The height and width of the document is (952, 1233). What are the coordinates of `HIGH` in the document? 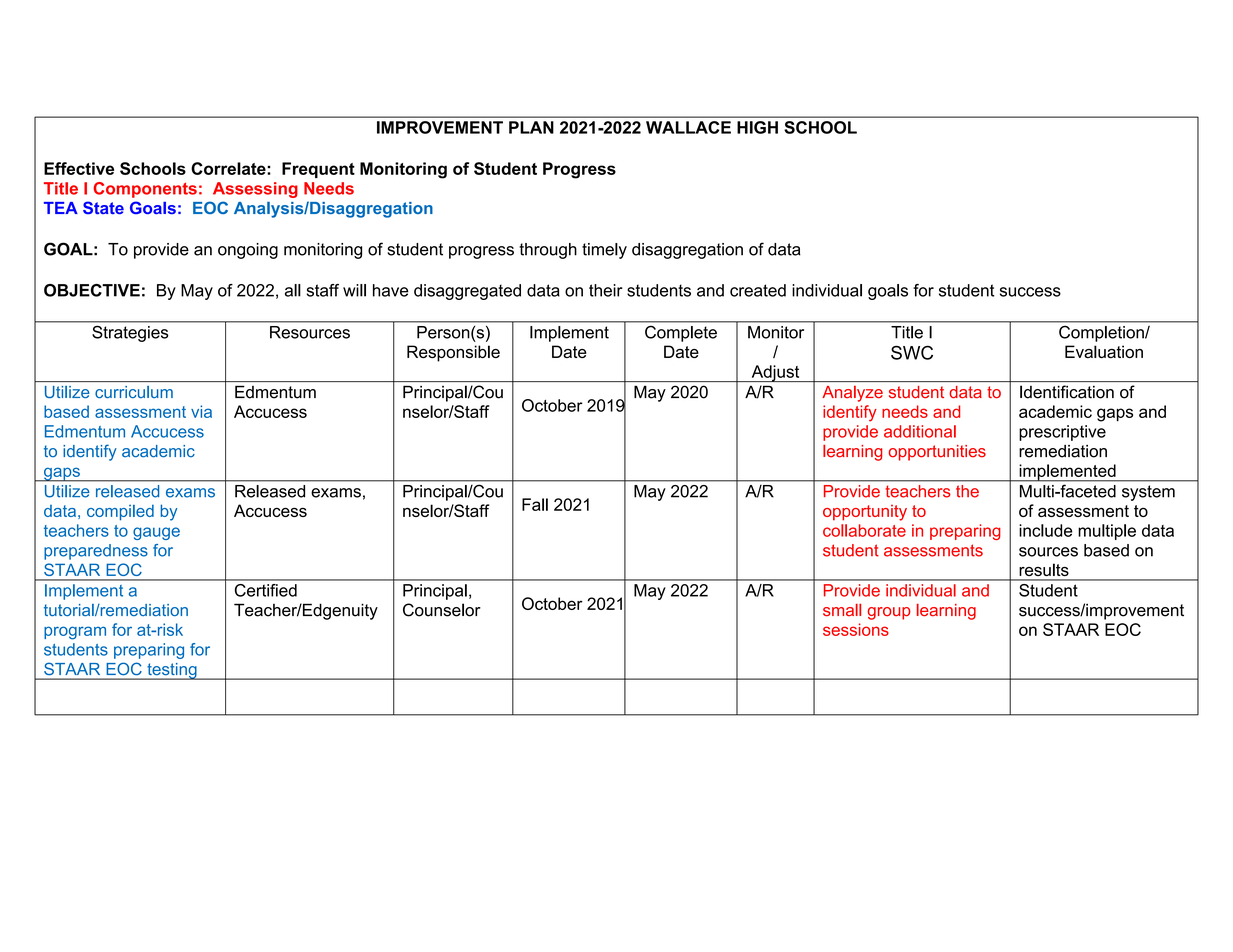 It's located at (757, 127).
